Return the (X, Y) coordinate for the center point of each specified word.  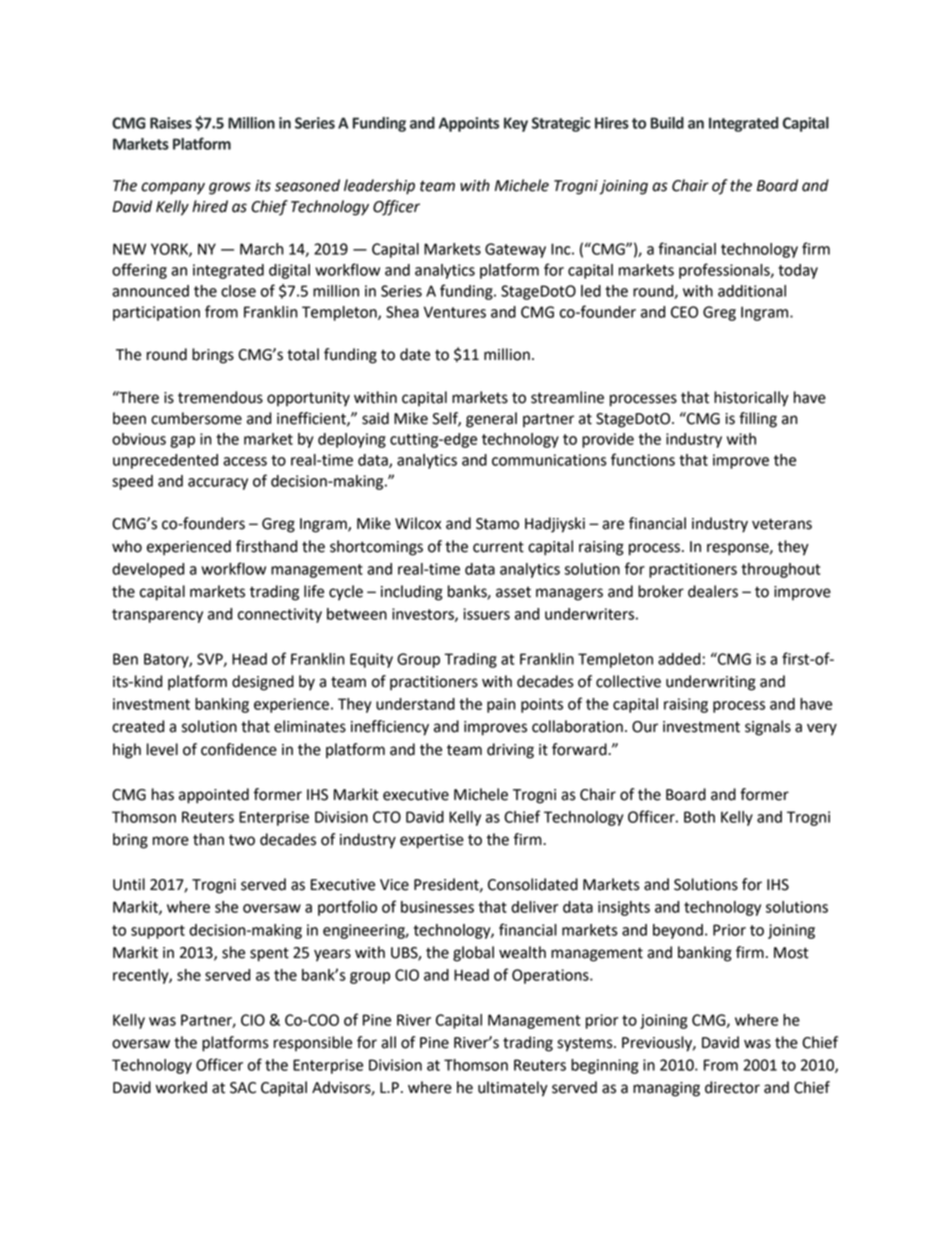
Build (667, 123)
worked (181, 1087)
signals (768, 728)
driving (510, 751)
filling (758, 420)
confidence (239, 749)
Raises (171, 123)
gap (182, 442)
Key (516, 124)
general (491, 420)
